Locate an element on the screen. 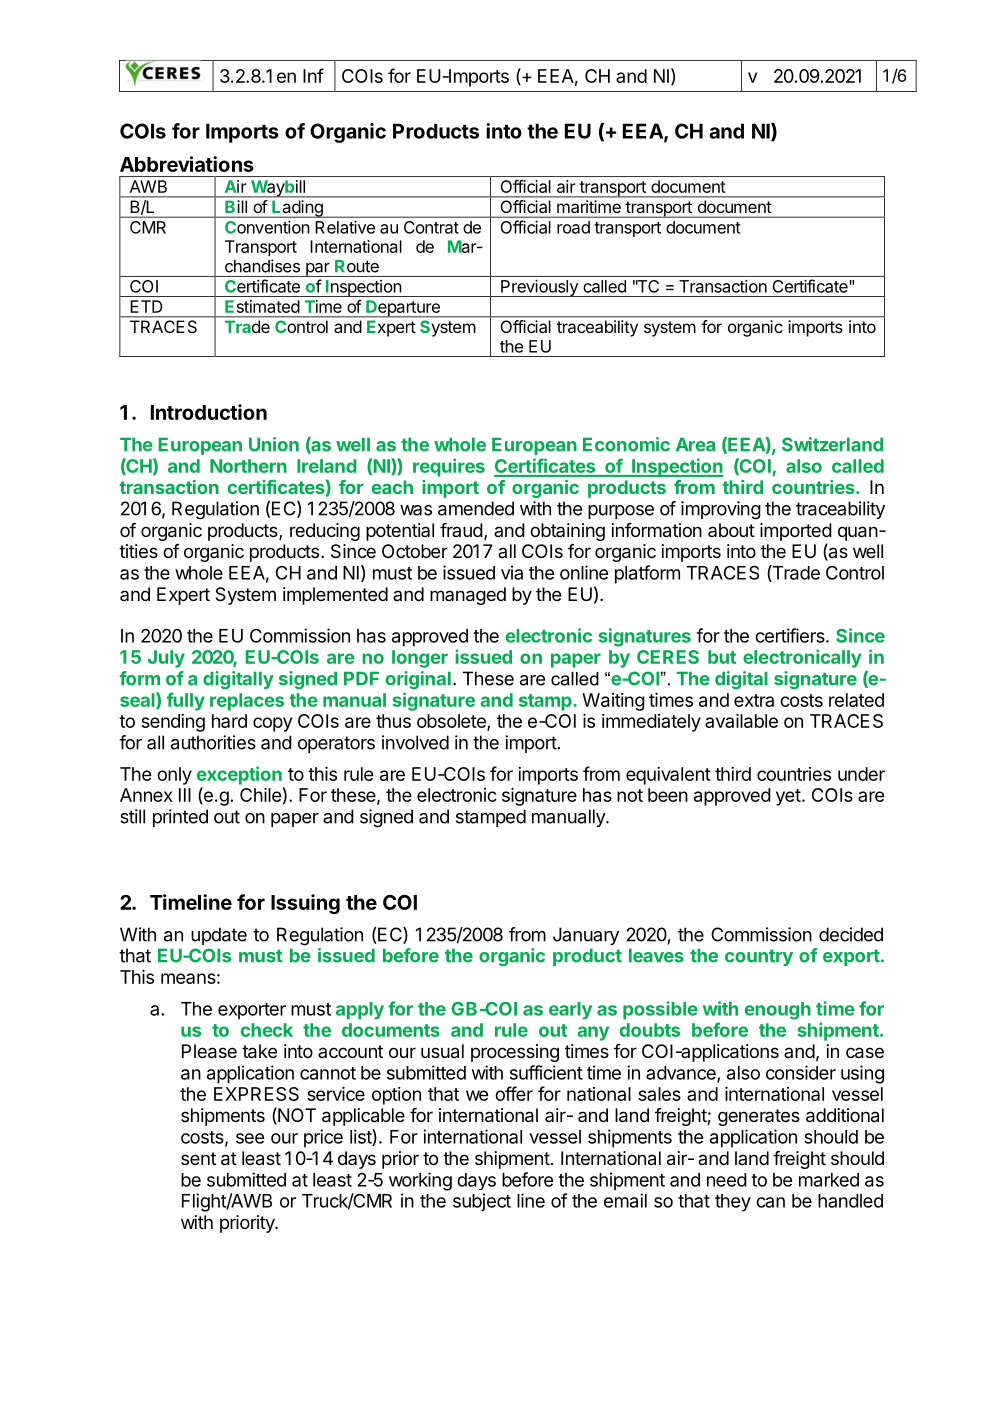 This screenshot has height=1421, width=1004. sent is located at coordinates (198, 1158).
